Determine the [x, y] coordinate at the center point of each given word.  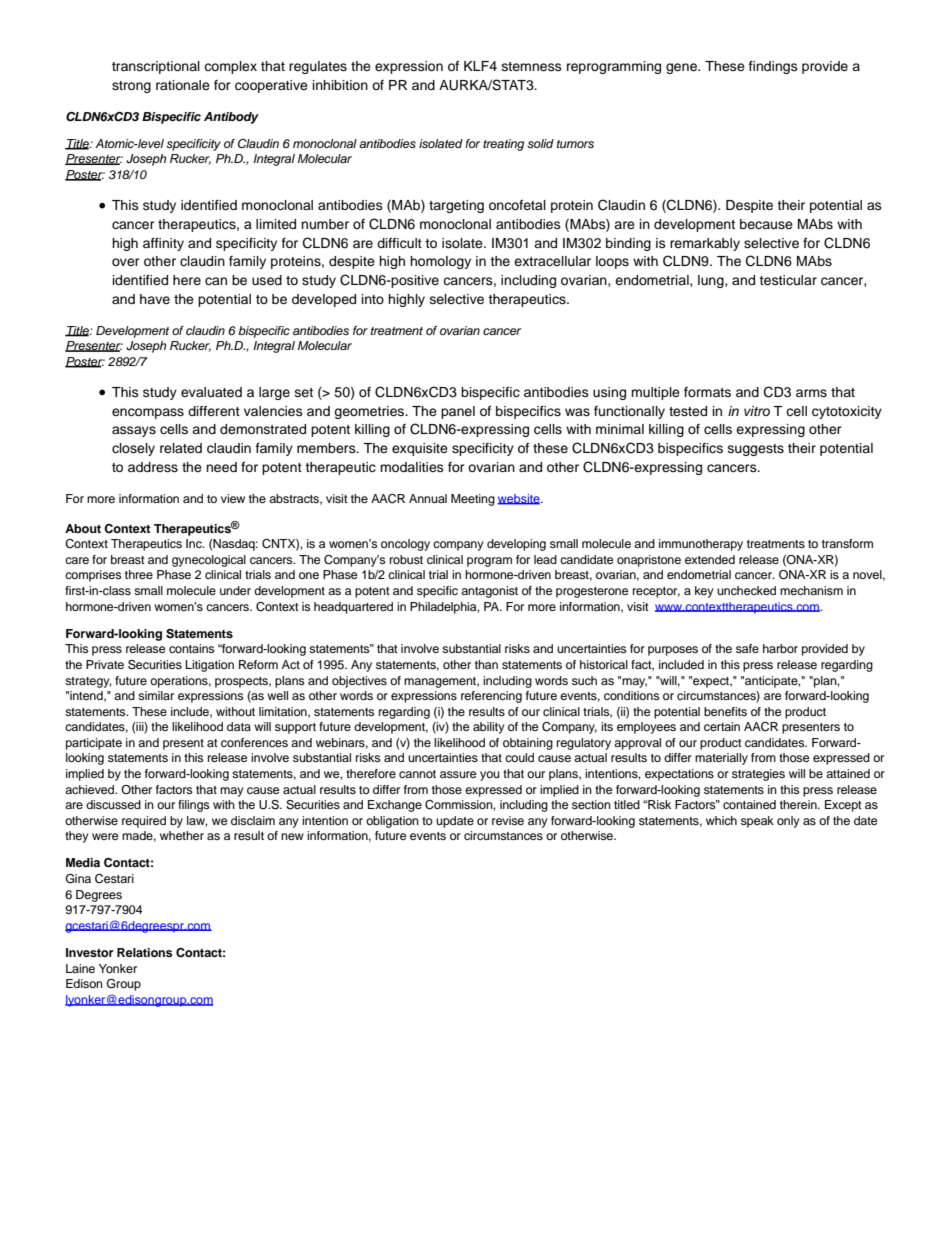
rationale [183, 85]
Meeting [473, 500]
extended [710, 559]
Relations [144, 952]
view [233, 498]
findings [773, 67]
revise [508, 820]
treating [503, 145]
